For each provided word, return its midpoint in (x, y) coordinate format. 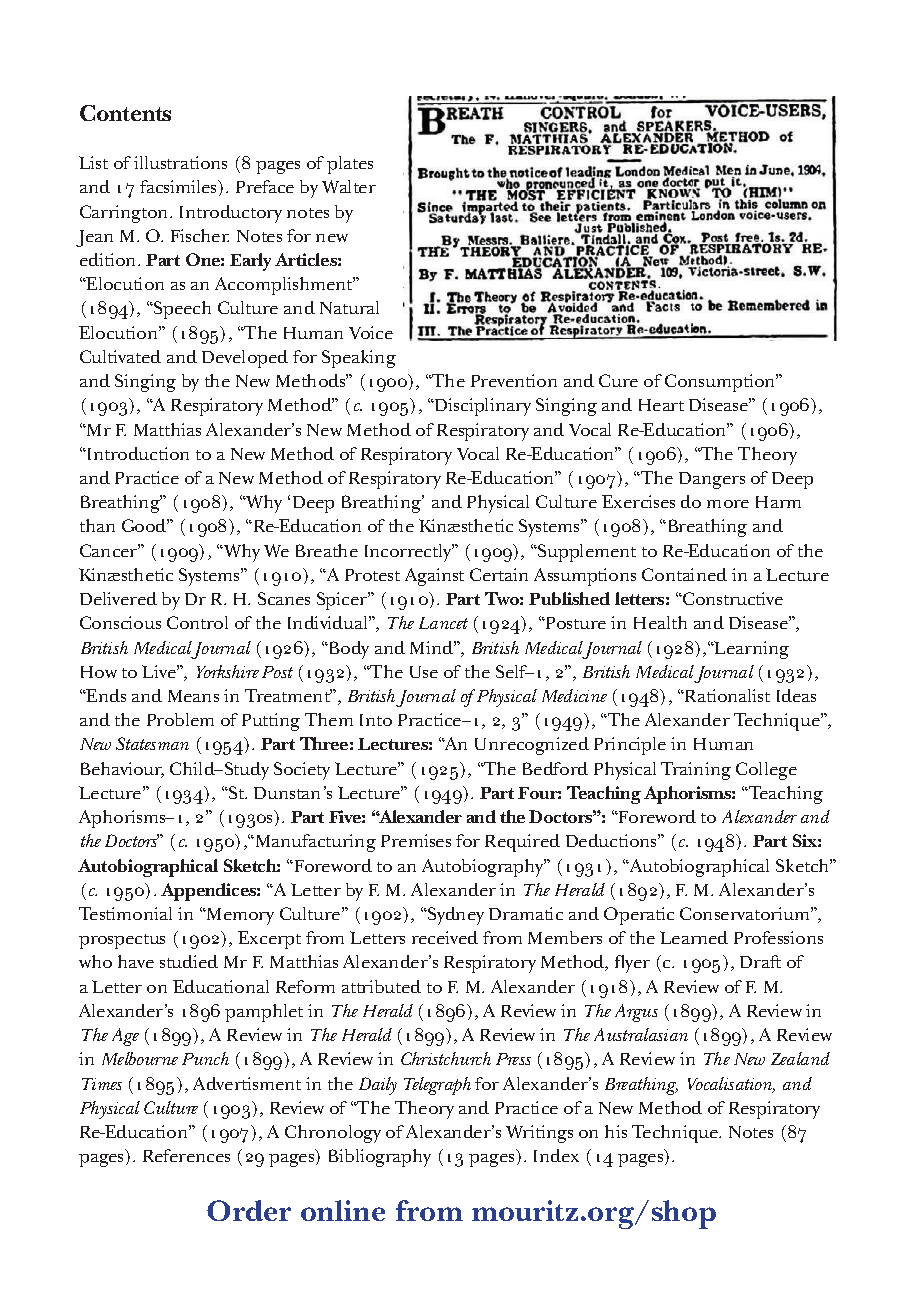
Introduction (137, 453)
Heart (661, 405)
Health (660, 622)
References (186, 1155)
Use (424, 672)
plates (350, 165)
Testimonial (125, 913)
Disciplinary (482, 407)
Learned (694, 937)
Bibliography (380, 1158)
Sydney (455, 916)
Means (193, 696)
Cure (618, 380)
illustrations (180, 162)
